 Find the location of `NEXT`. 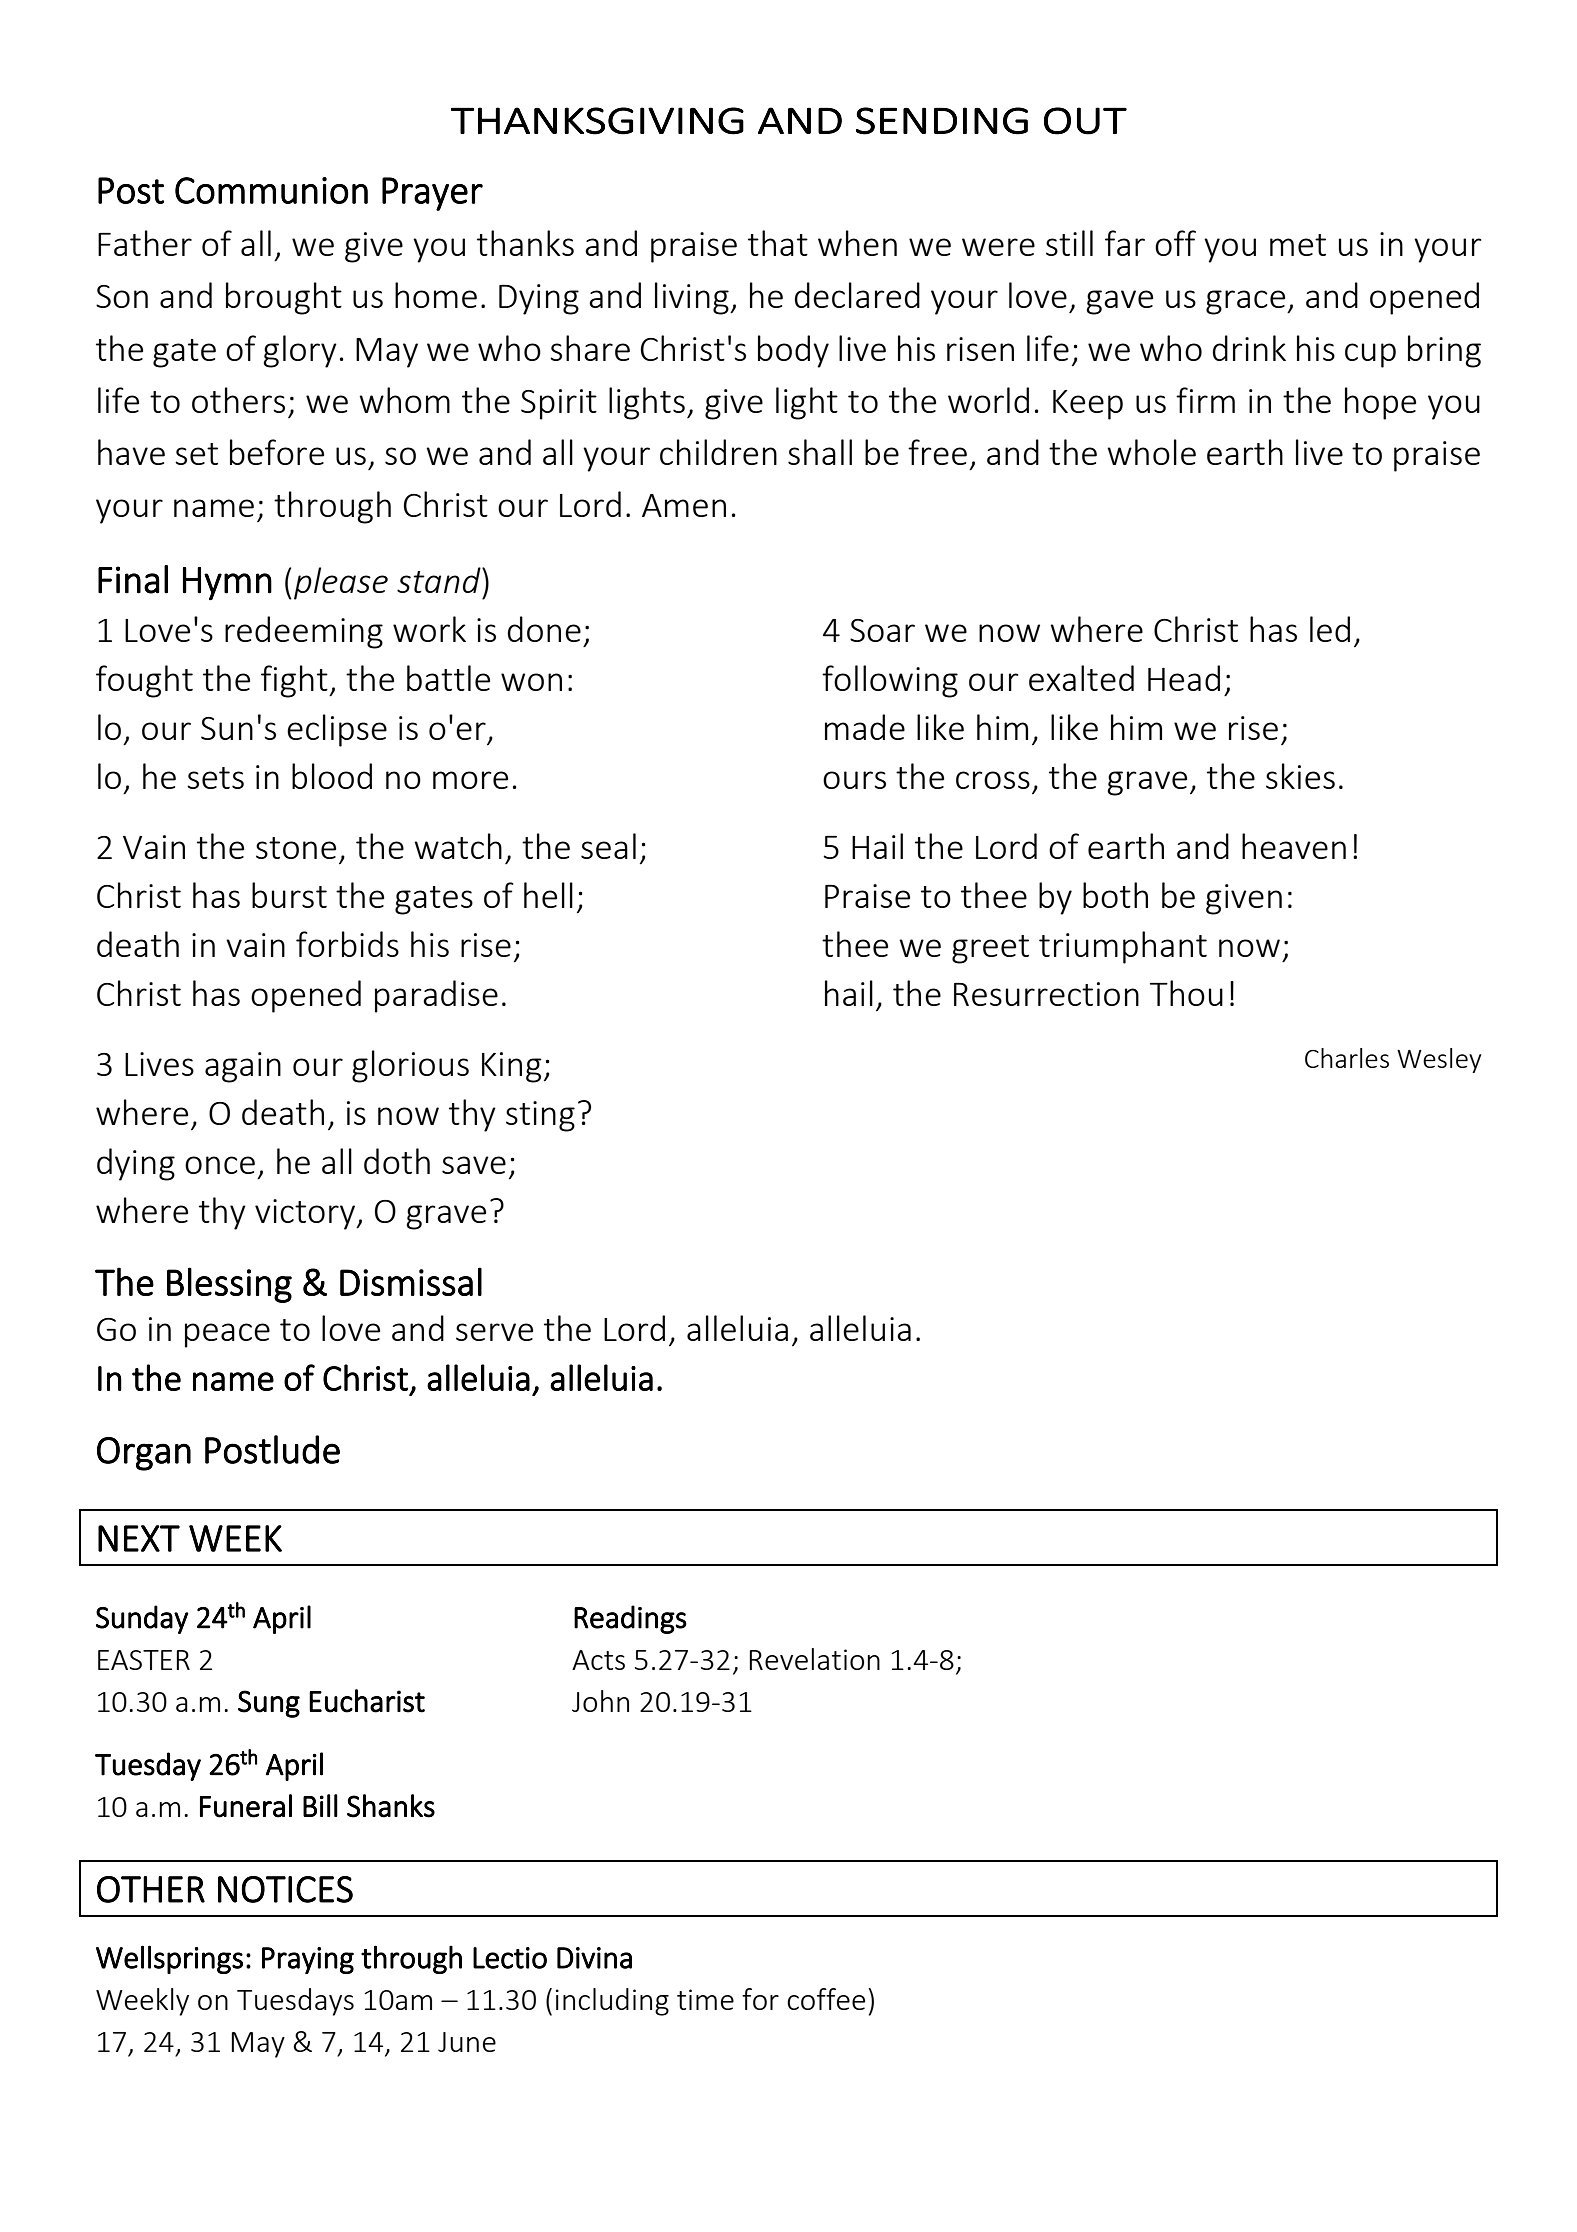

NEXT is located at coordinates (139, 1538).
